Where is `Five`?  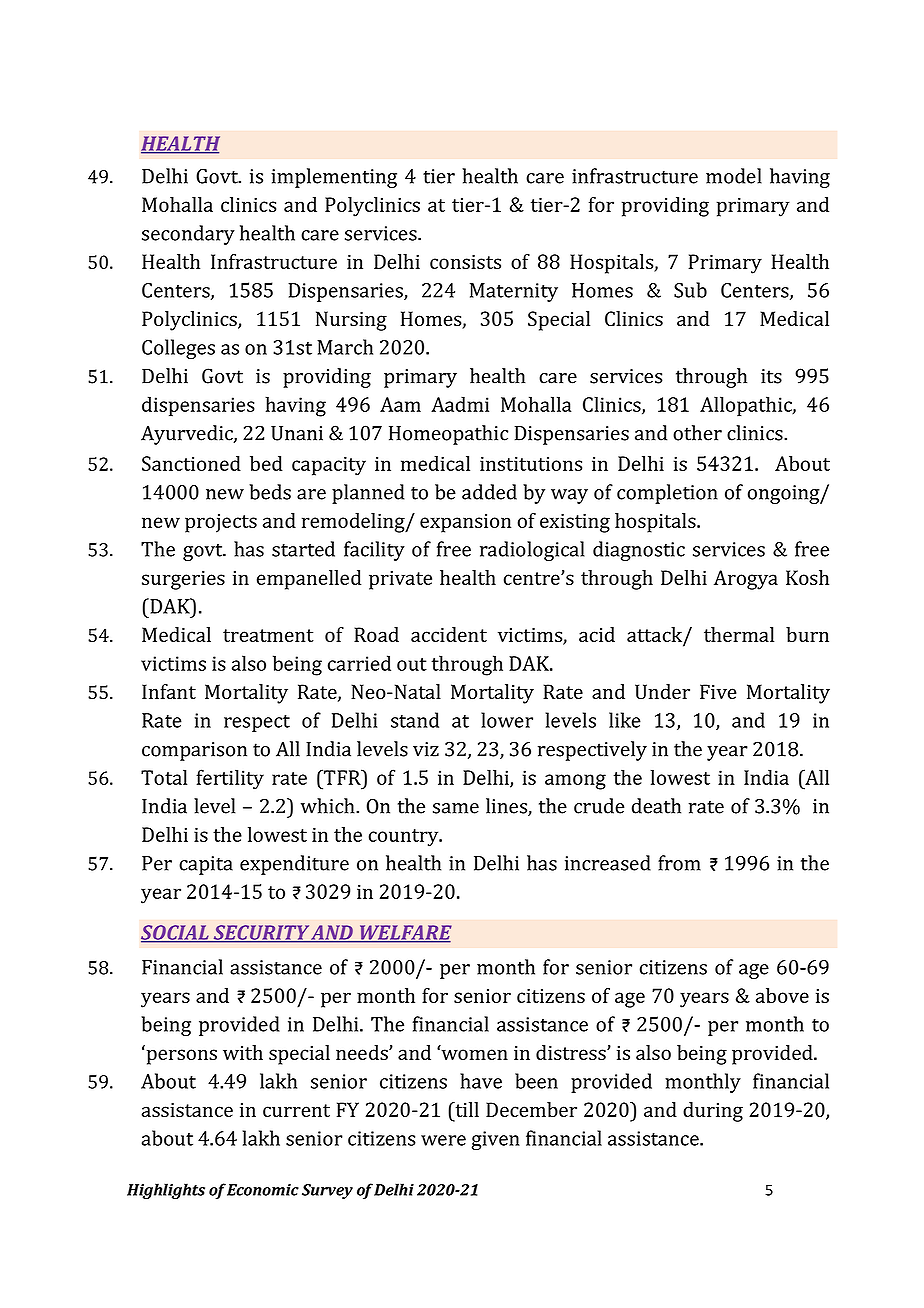
Five is located at coordinates (718, 691).
